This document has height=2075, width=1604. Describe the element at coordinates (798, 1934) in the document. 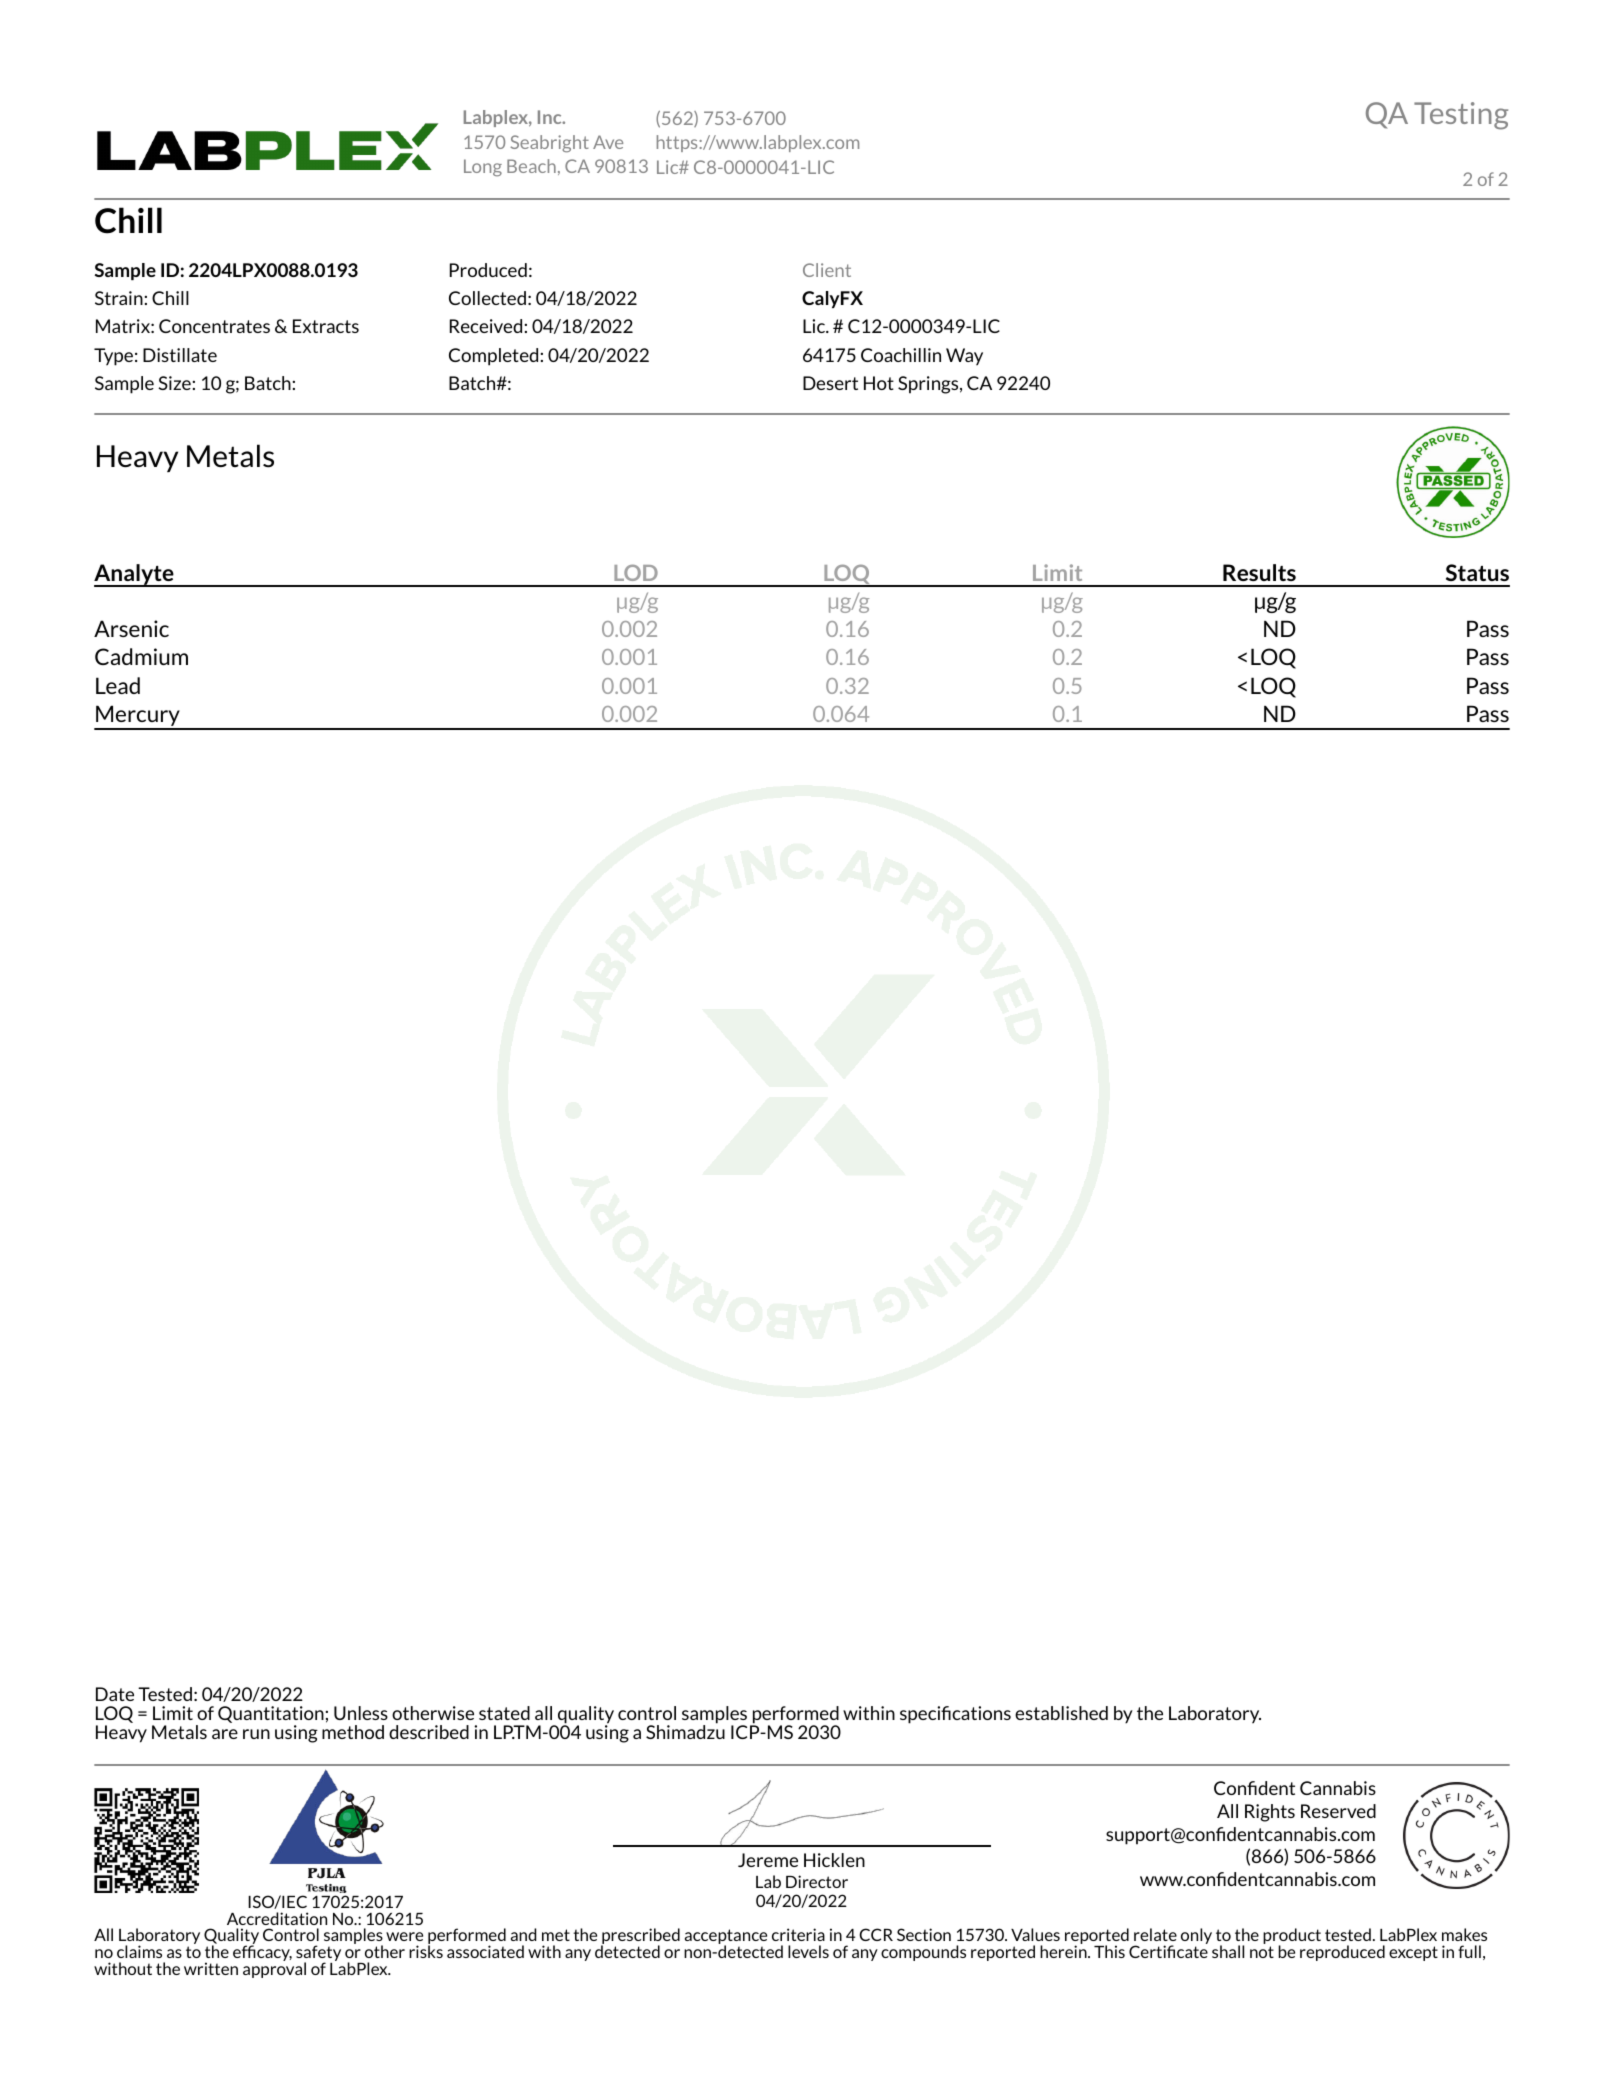

I see `criteria` at that location.
